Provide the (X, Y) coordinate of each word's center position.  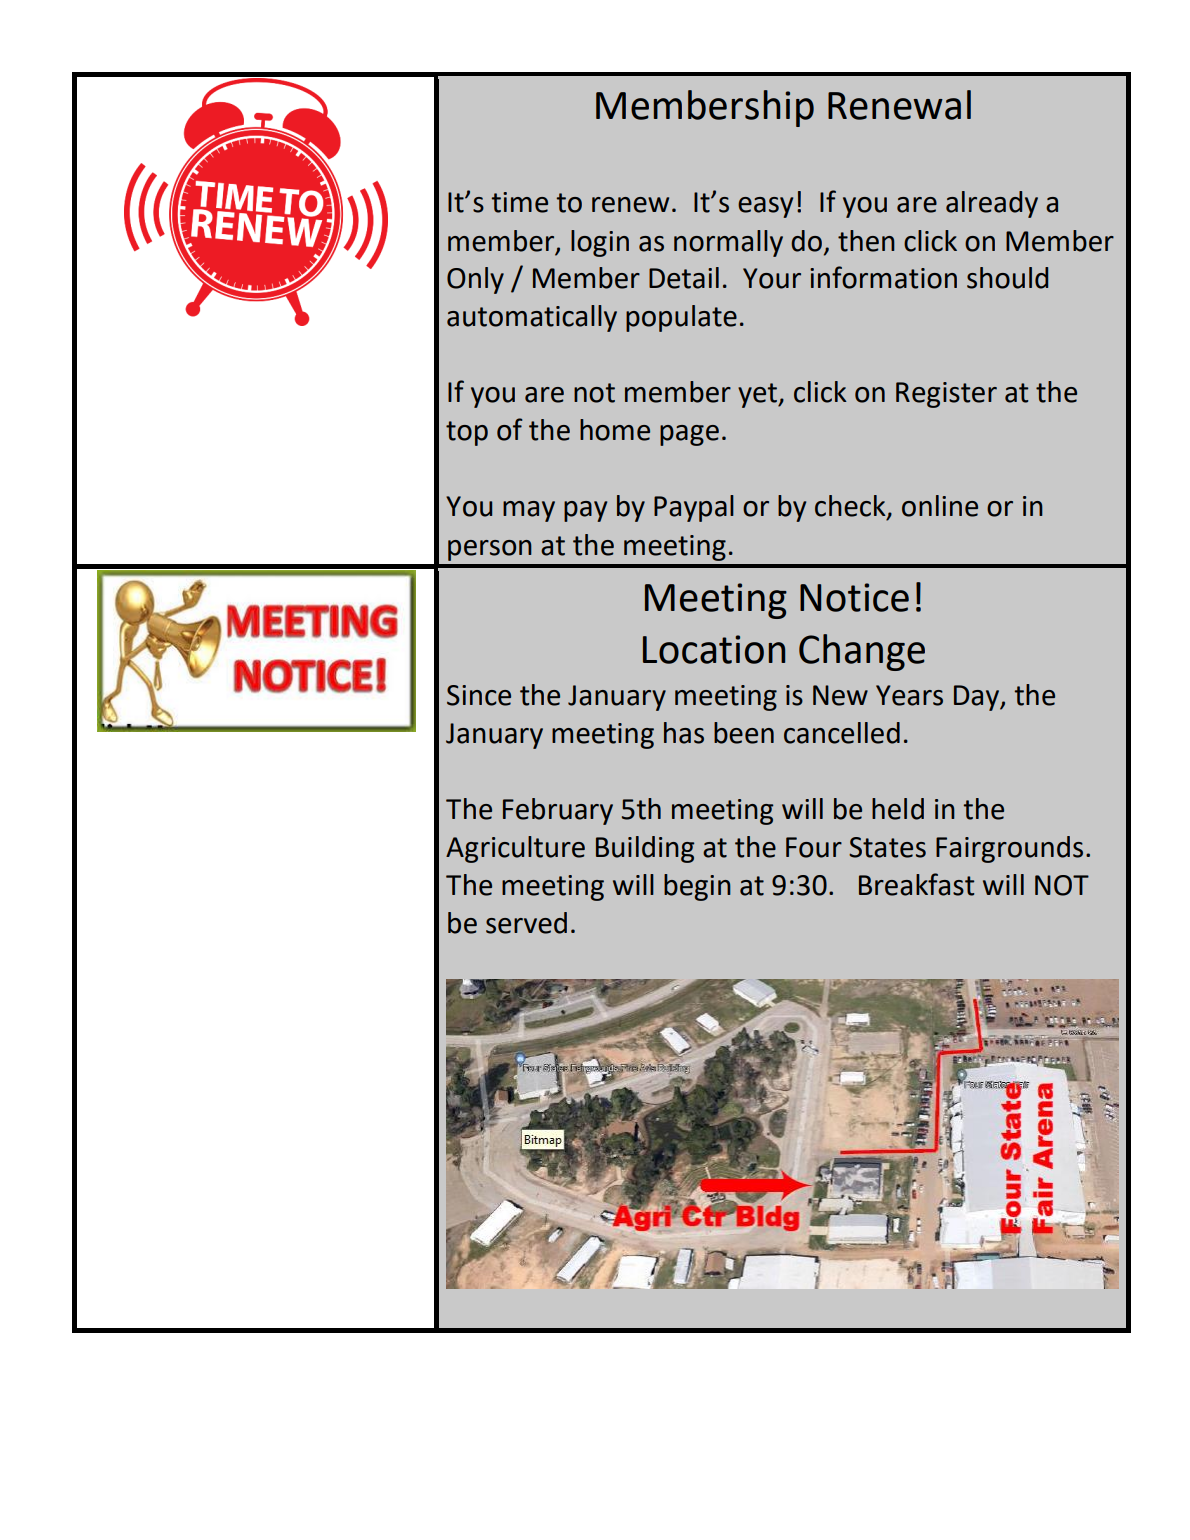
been (744, 733)
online (940, 506)
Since (479, 695)
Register (946, 395)
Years (909, 695)
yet (758, 395)
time (520, 202)
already (992, 204)
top (467, 433)
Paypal (694, 508)
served (526, 923)
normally (728, 243)
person (490, 550)
